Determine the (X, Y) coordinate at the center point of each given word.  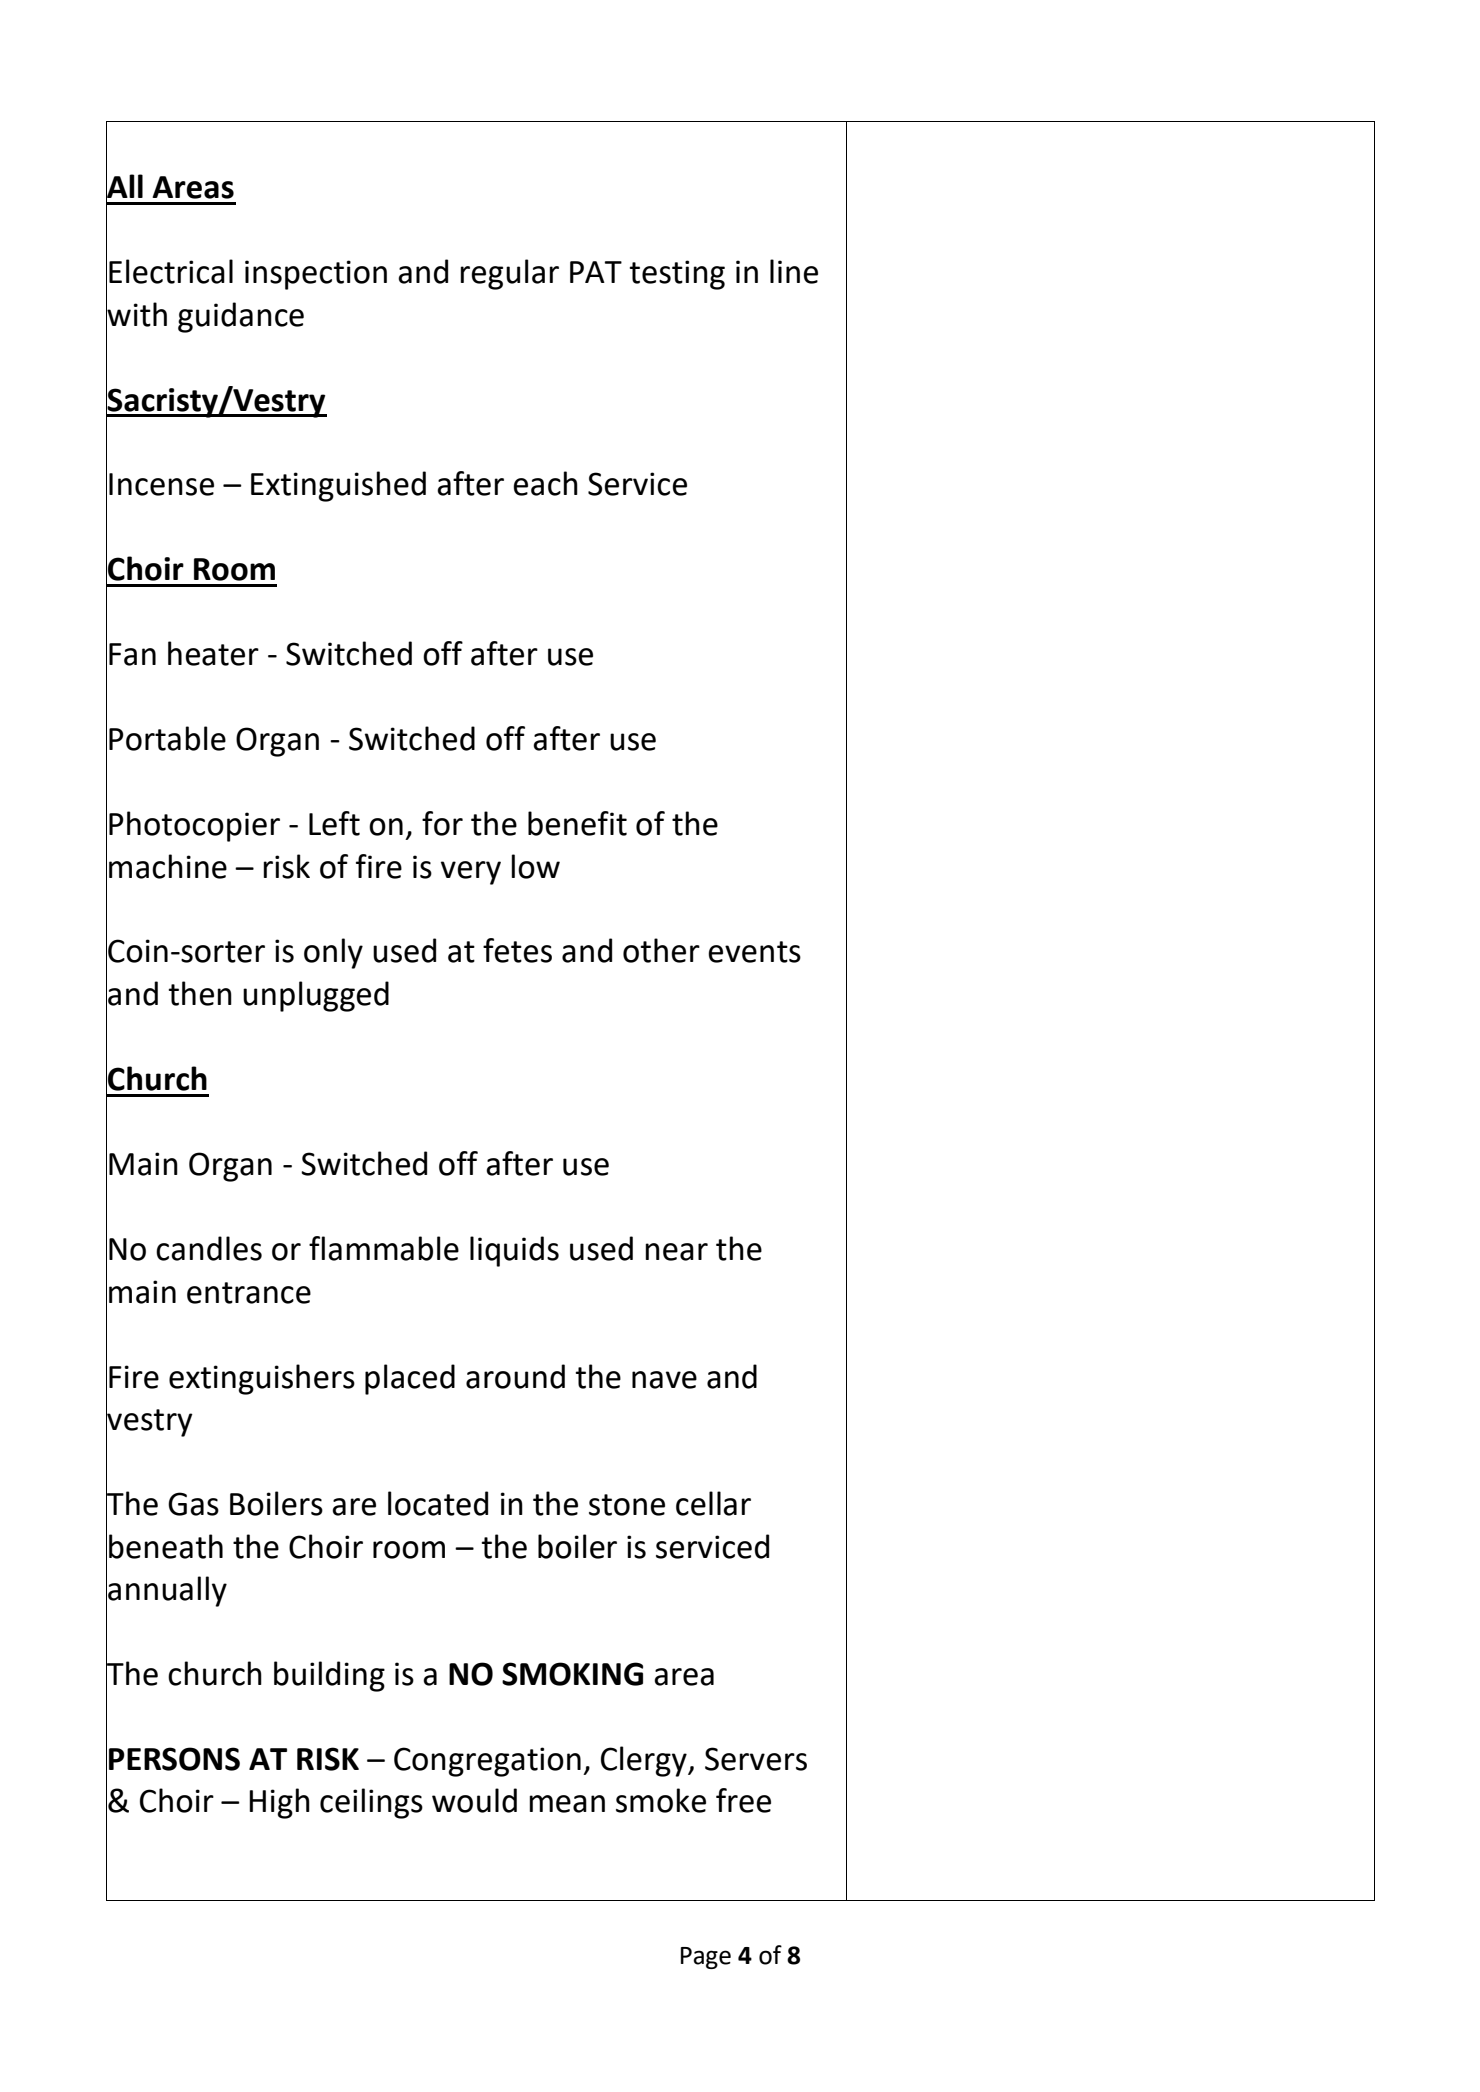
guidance (241, 317)
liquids (514, 1251)
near (676, 1252)
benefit (577, 823)
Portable (167, 738)
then (200, 993)
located (438, 1503)
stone (627, 1505)
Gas (193, 1504)
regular (509, 274)
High (279, 1803)
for (442, 823)
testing (677, 275)
